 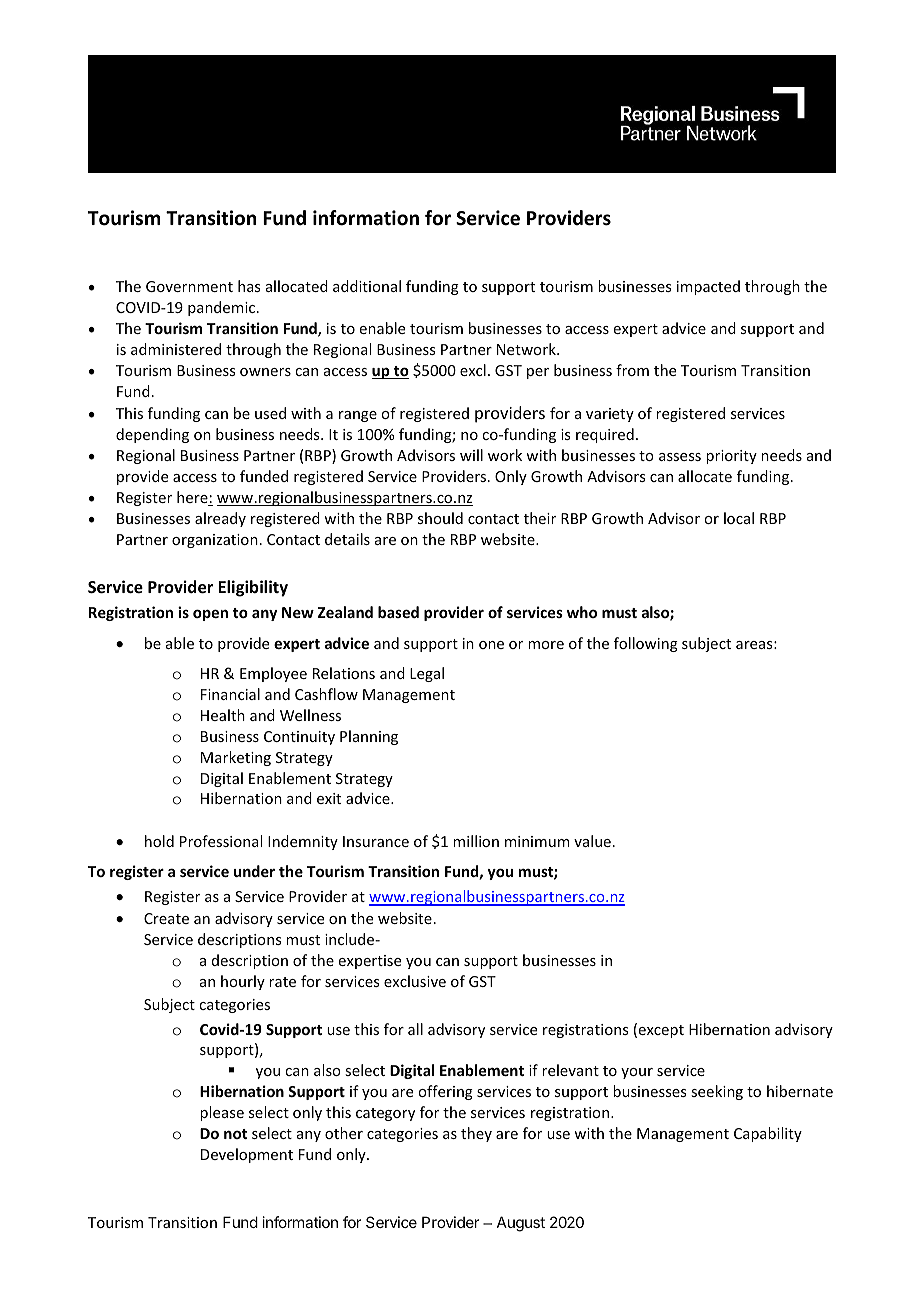 I want to click on seeking, so click(x=717, y=1092).
